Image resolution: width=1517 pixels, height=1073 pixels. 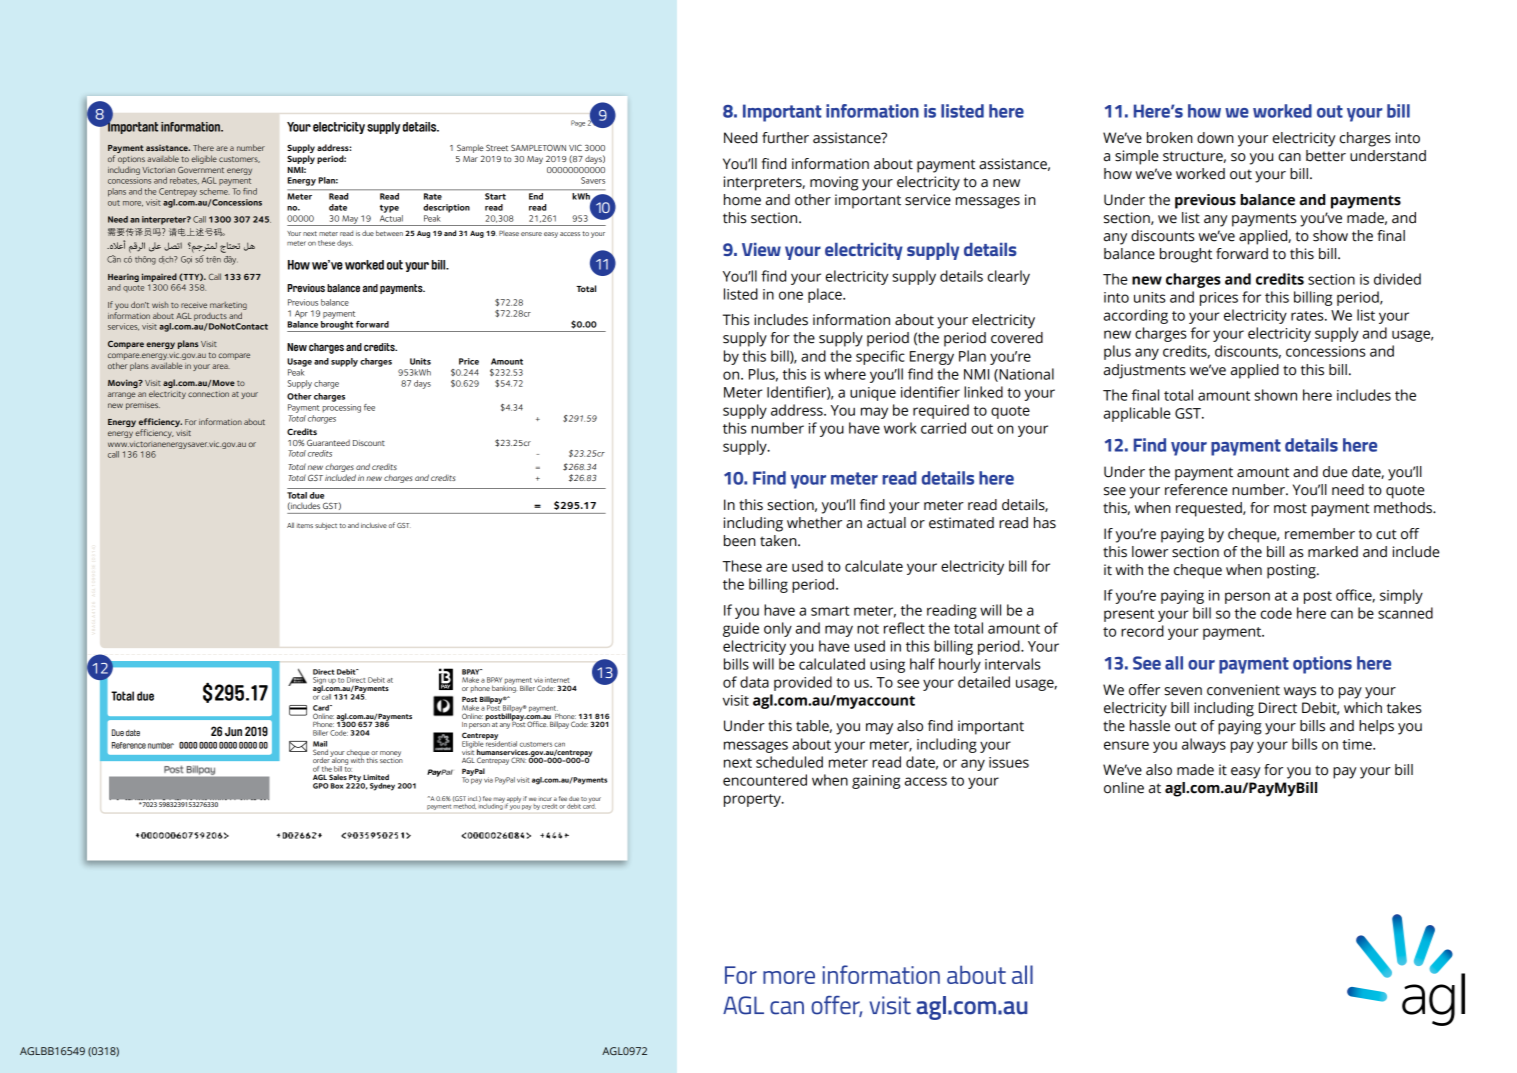 I want to click on record, so click(x=1142, y=631).
